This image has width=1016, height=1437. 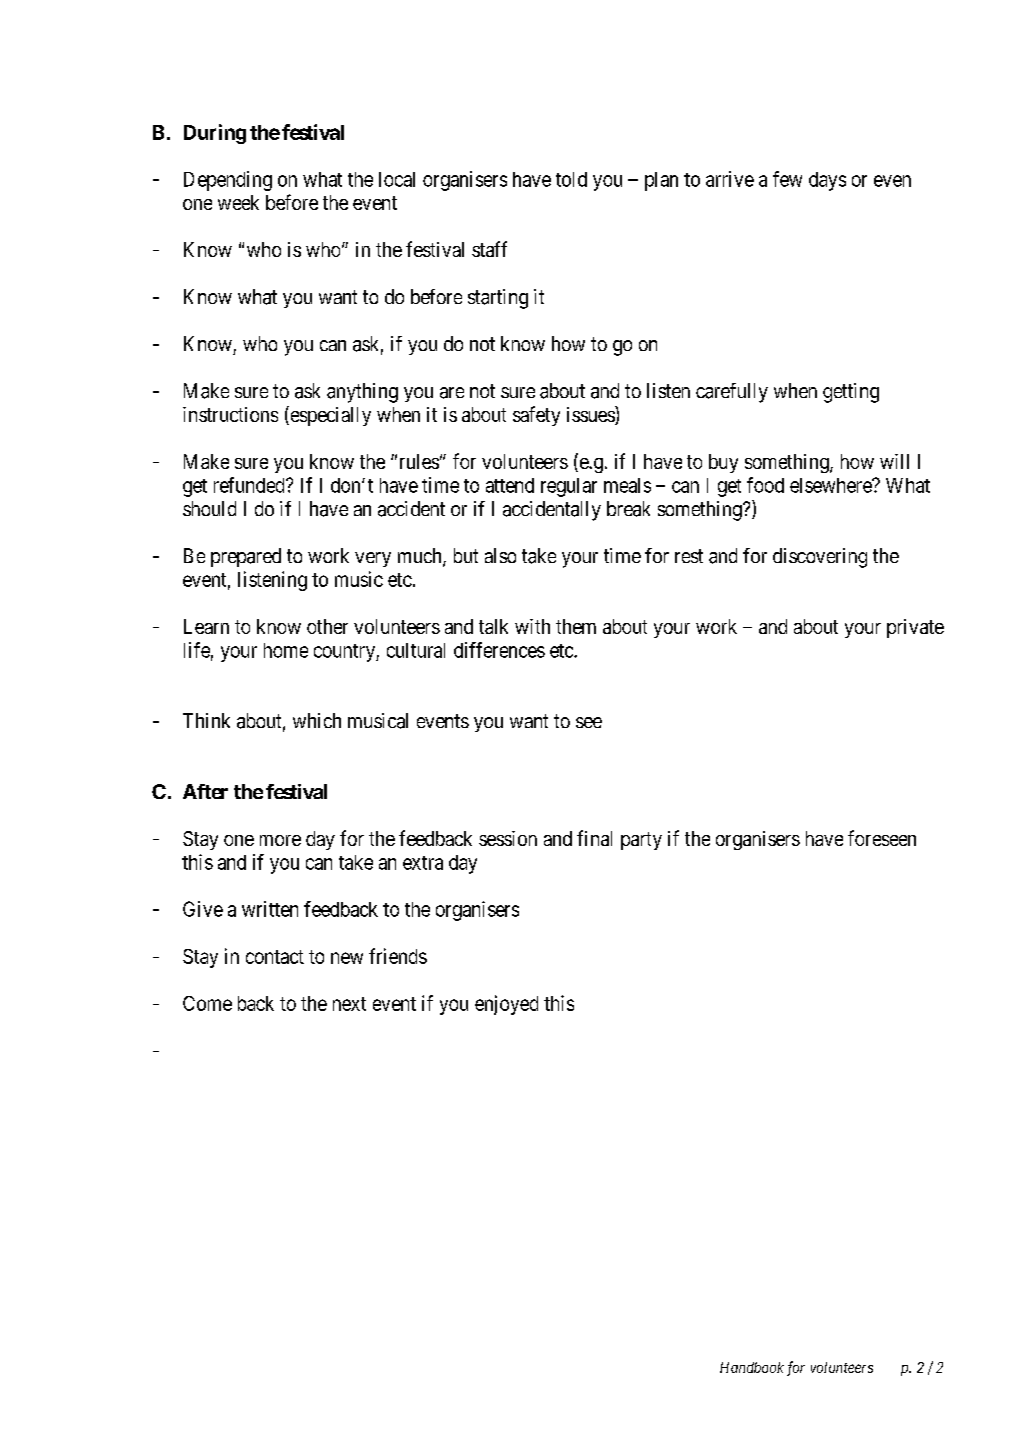 What do you see at coordinates (594, 838) in the image?
I see `final` at bounding box center [594, 838].
